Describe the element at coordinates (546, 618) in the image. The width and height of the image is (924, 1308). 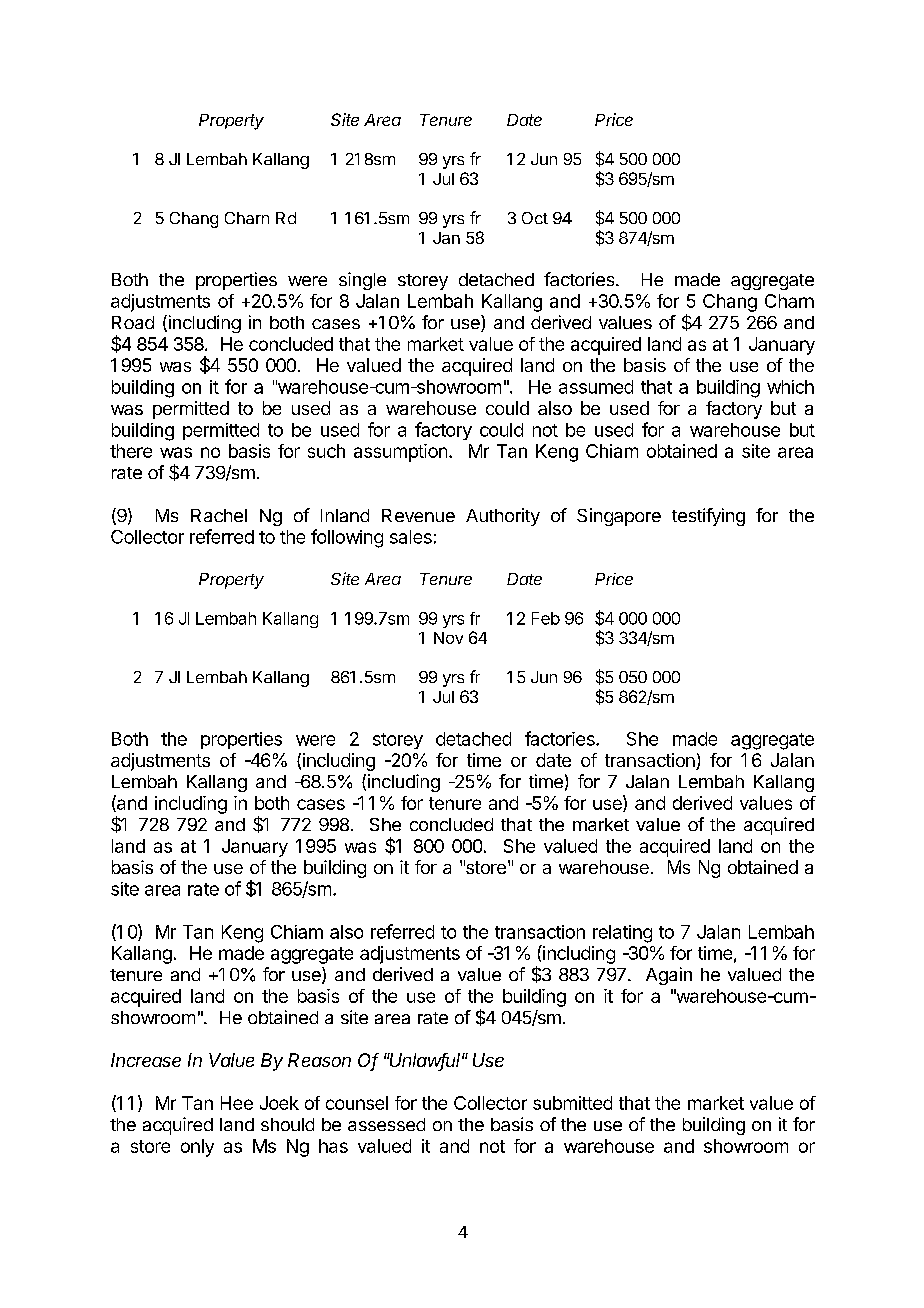
I see `Feb` at that location.
